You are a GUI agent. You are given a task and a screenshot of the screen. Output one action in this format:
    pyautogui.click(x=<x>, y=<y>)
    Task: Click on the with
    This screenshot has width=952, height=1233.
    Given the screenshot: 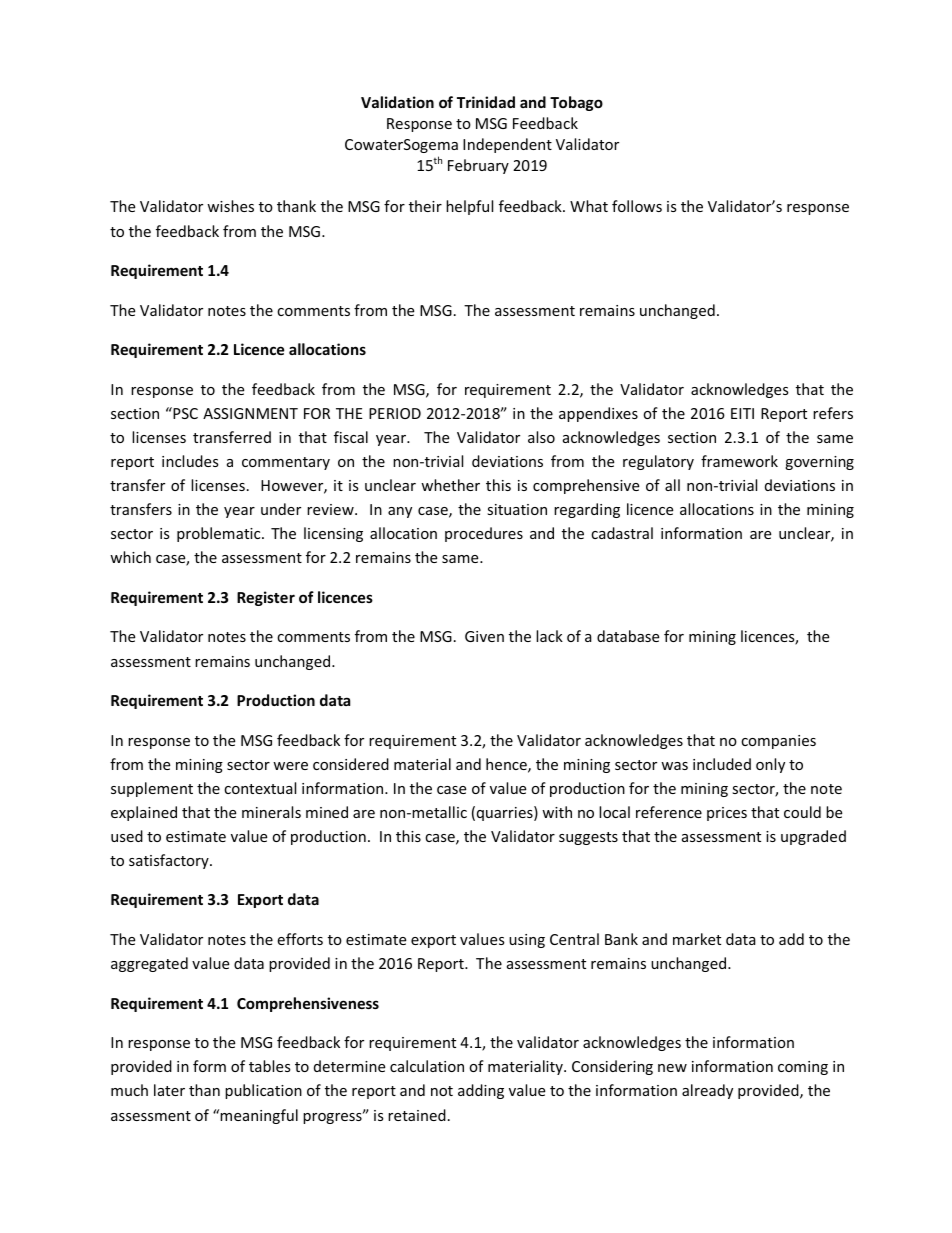 What is the action you would take?
    pyautogui.click(x=557, y=812)
